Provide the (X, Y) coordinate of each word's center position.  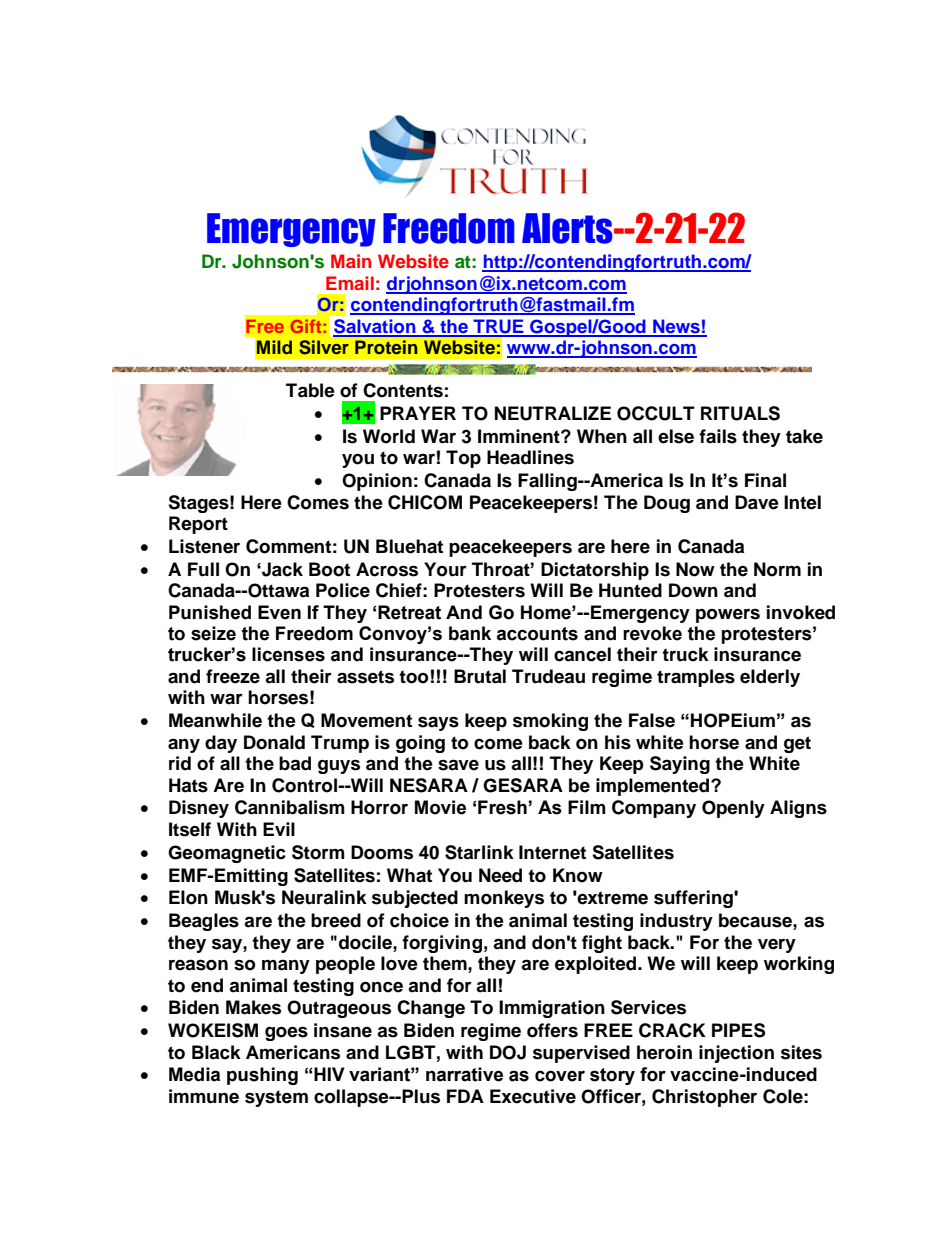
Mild (274, 347)
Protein (386, 347)
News (676, 327)
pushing (262, 1076)
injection (736, 1054)
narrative (464, 1074)
